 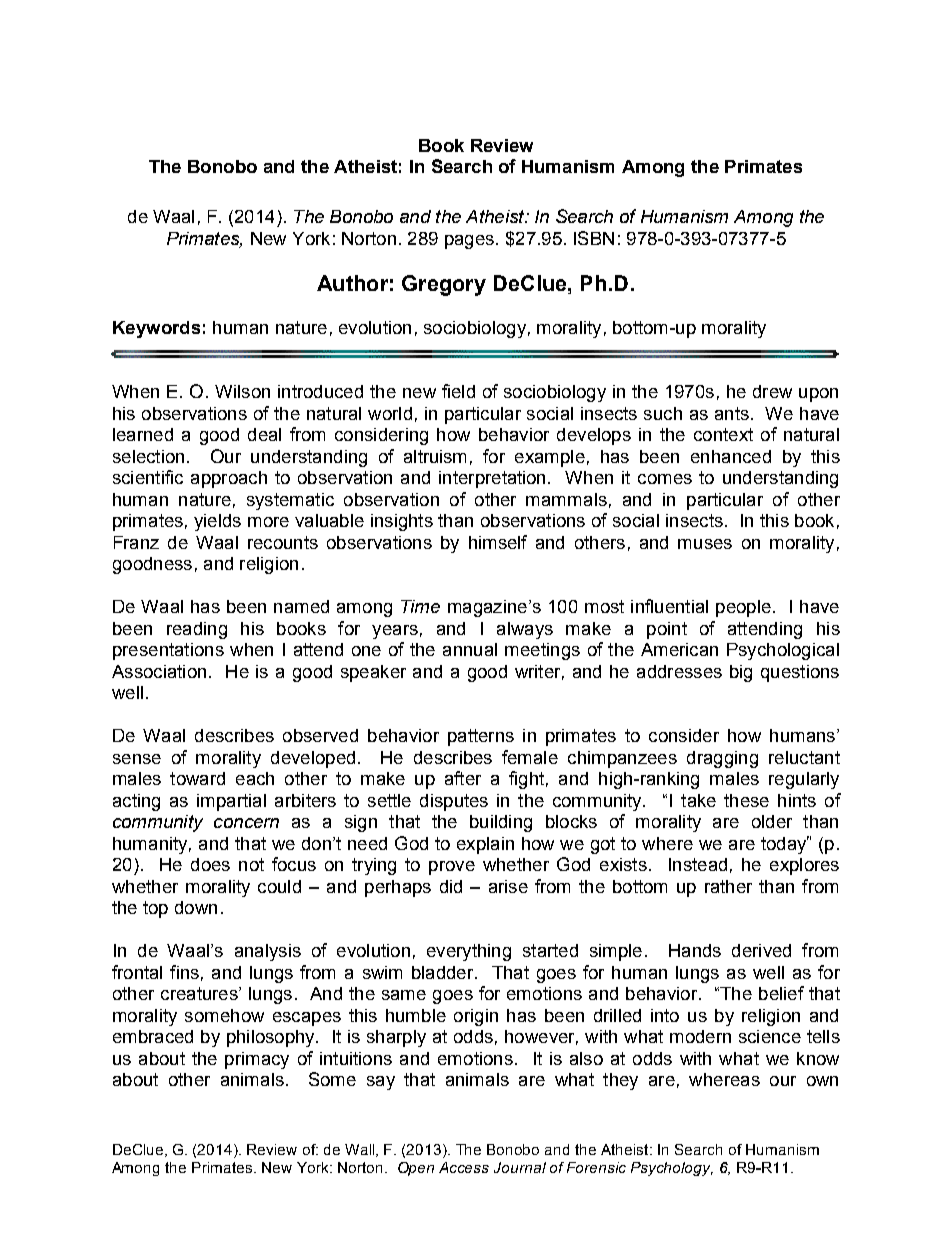 I want to click on Keywords, so click(x=156, y=329).
